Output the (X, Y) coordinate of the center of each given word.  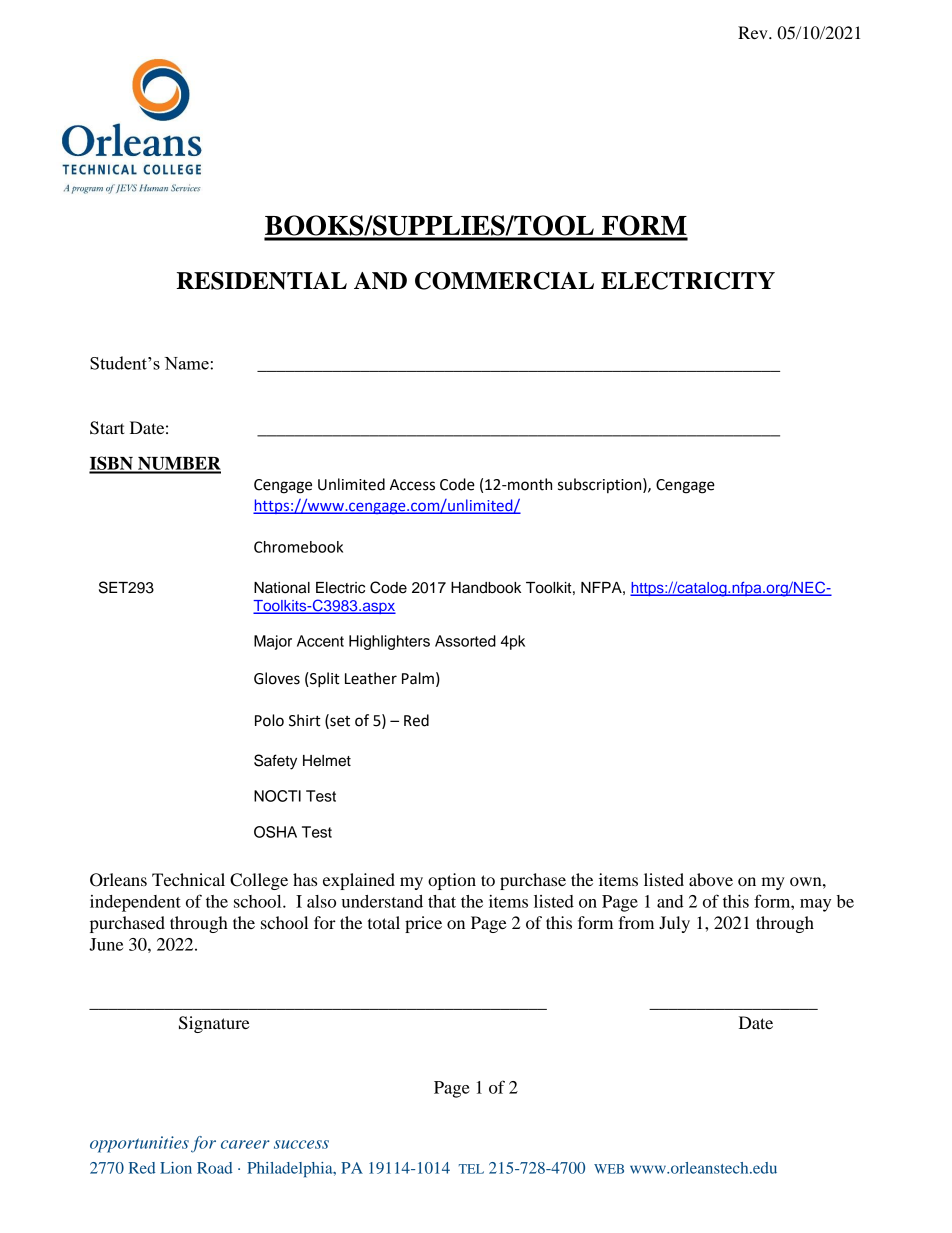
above (711, 879)
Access (412, 485)
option (452, 881)
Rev (754, 32)
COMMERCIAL (504, 281)
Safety (275, 762)
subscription (601, 485)
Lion (176, 1168)
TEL (471, 1169)
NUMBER (178, 465)
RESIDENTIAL (262, 281)
